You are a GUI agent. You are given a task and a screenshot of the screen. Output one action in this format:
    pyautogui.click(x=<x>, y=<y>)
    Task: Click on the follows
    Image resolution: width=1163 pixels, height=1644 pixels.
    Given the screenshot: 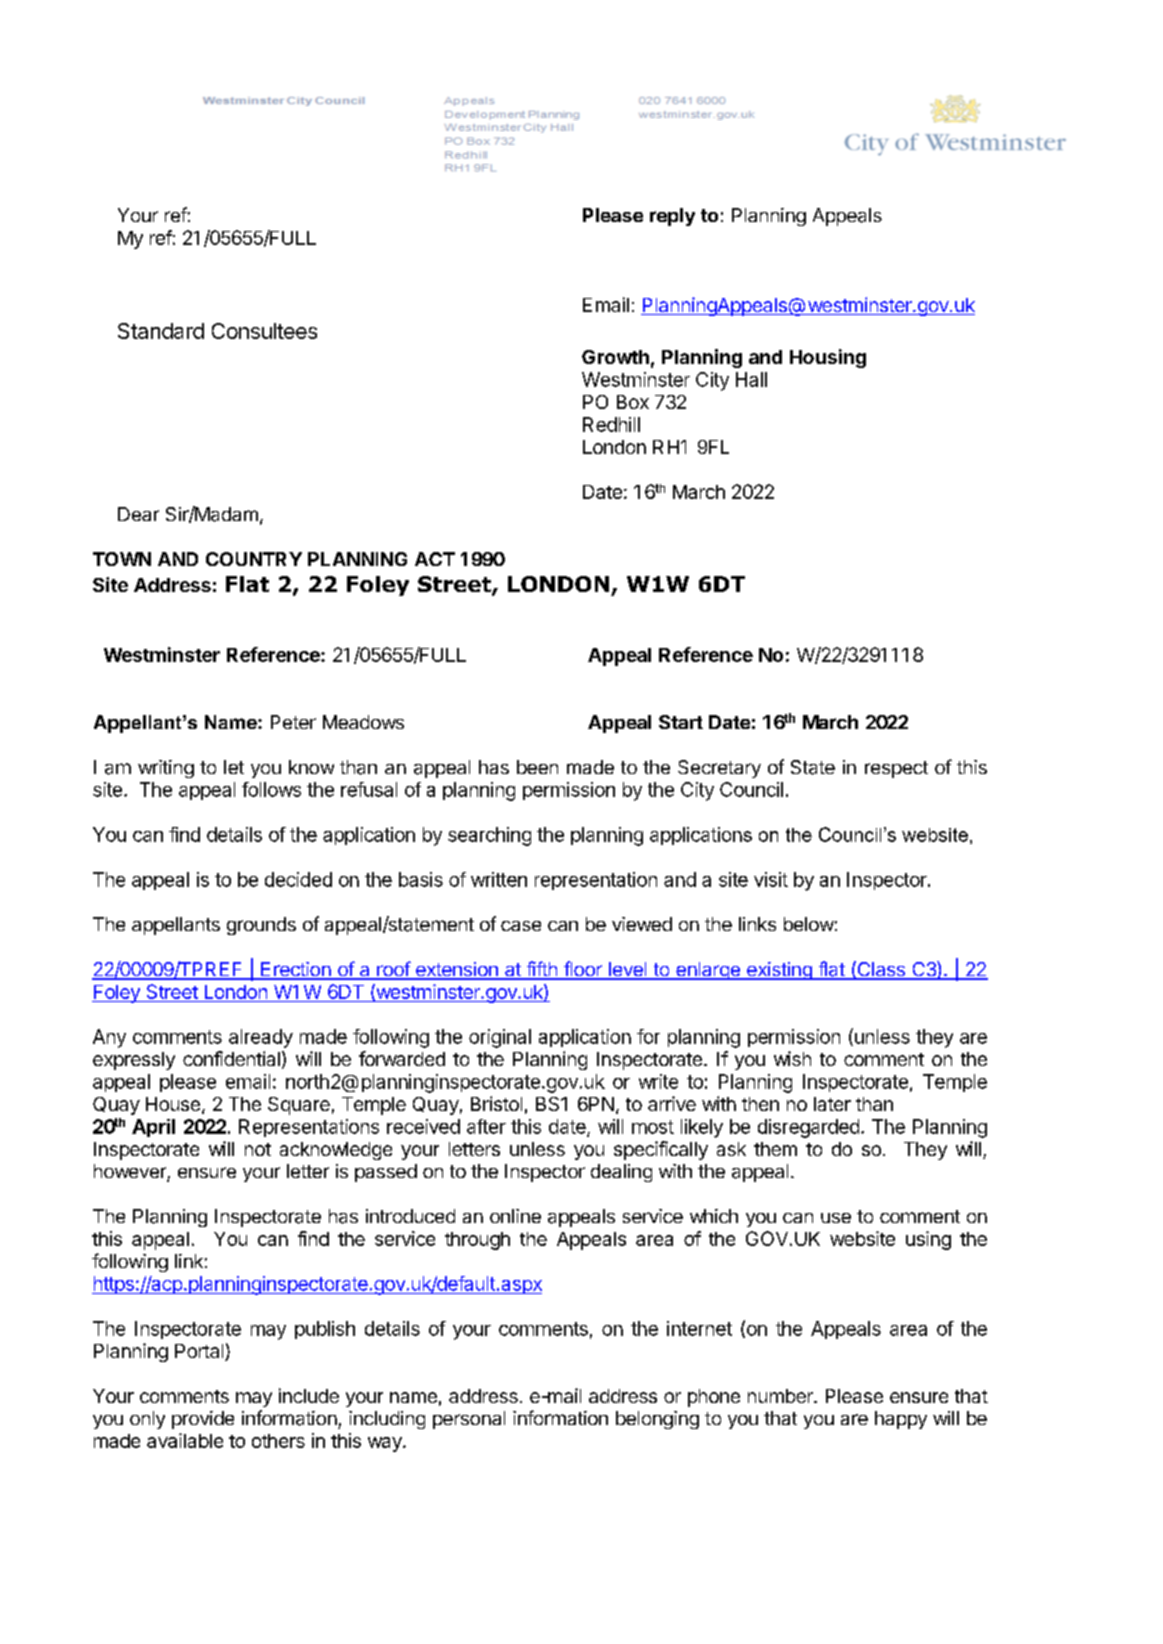 What is the action you would take?
    pyautogui.click(x=271, y=789)
